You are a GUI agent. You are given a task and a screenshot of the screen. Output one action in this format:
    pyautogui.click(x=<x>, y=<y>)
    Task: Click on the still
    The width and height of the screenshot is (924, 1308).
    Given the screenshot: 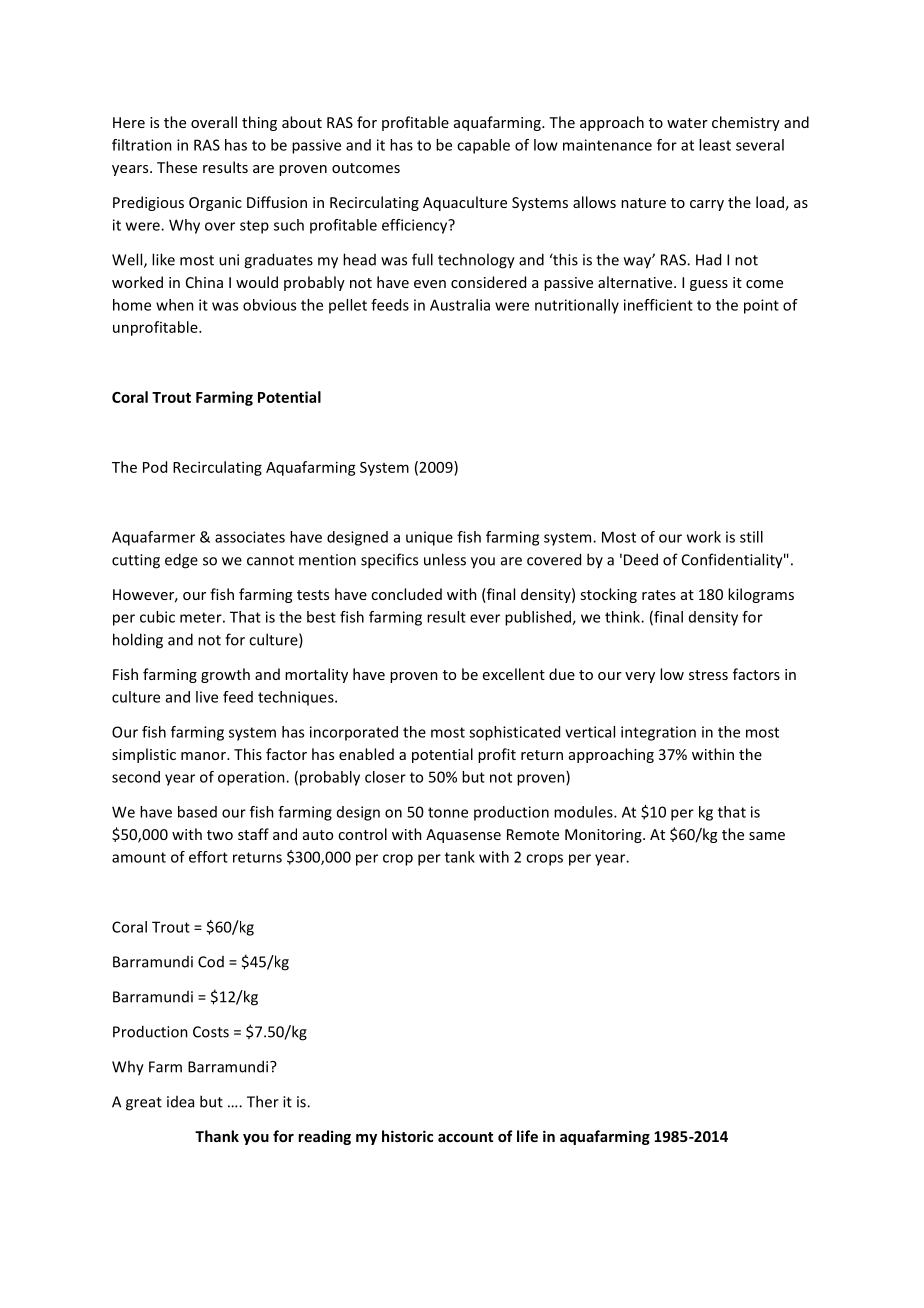 What is the action you would take?
    pyautogui.click(x=751, y=537)
